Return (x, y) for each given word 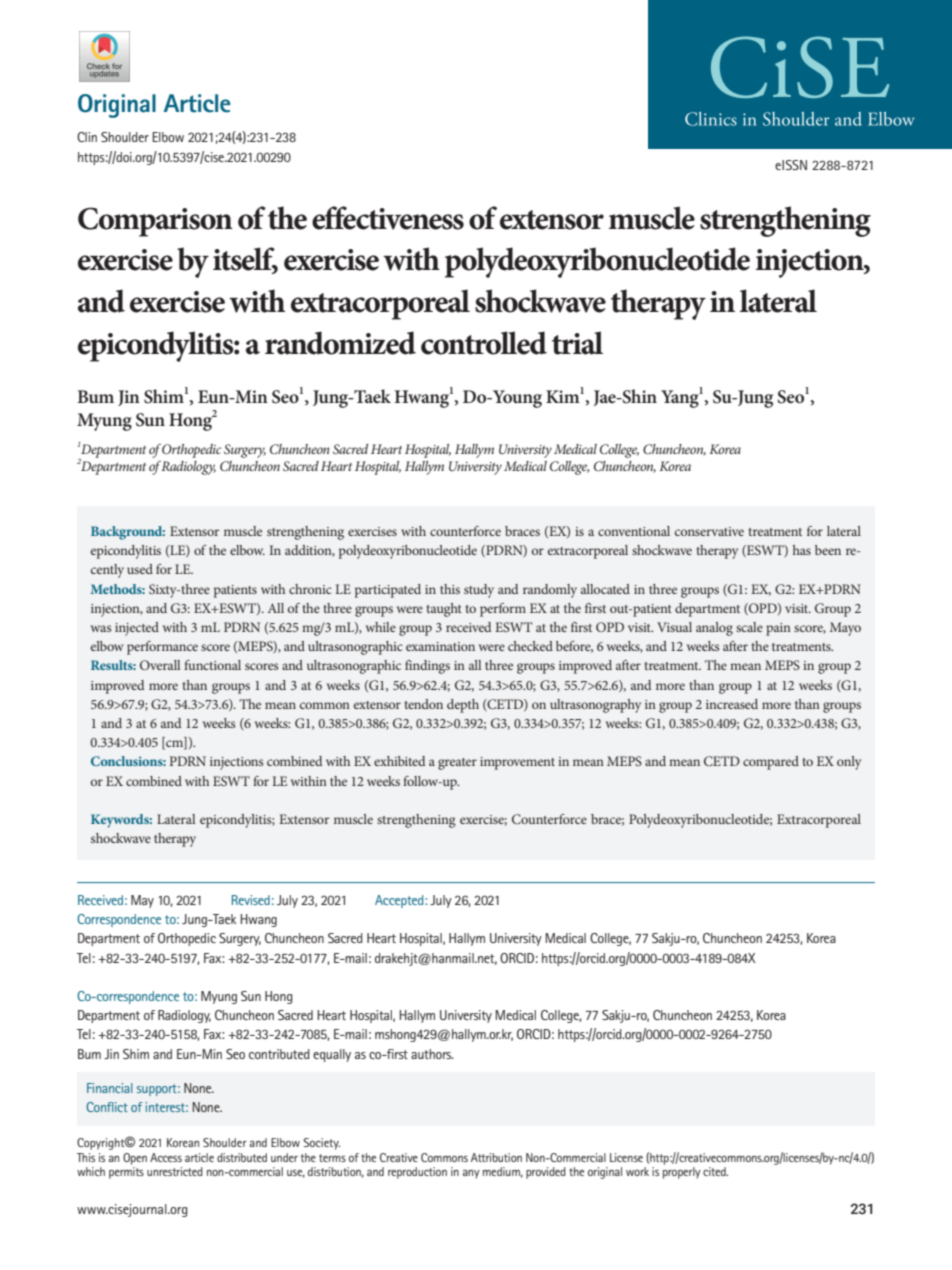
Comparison (155, 222)
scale (749, 627)
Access (166, 1157)
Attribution (496, 1157)
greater (457, 764)
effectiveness (388, 218)
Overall (160, 665)
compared (771, 763)
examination (440, 646)
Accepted (400, 901)
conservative (709, 531)
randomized (340, 343)
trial (577, 343)
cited (715, 1171)
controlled (484, 343)
